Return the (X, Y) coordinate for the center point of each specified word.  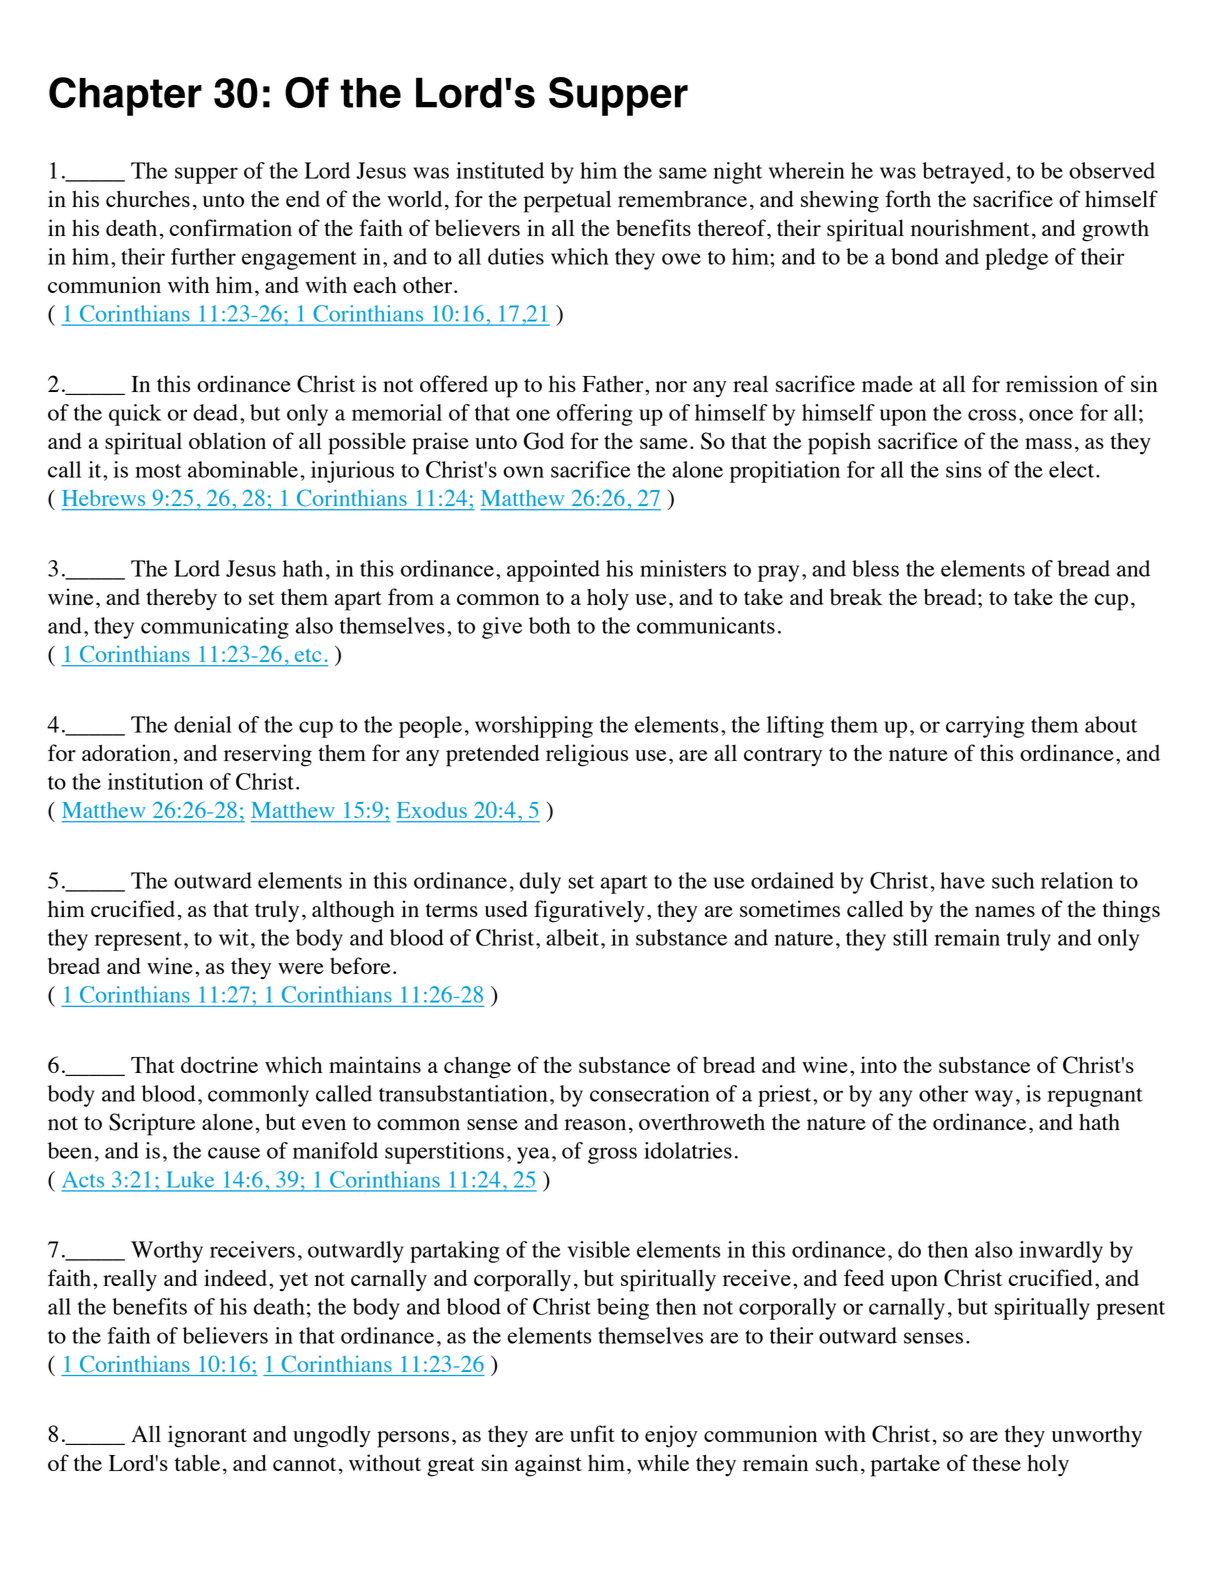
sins (964, 469)
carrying (985, 727)
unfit (592, 1433)
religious (587, 755)
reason (595, 1124)
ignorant (207, 1436)
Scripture (152, 1124)
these (996, 1463)
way (994, 1098)
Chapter (125, 96)
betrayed (963, 173)
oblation (227, 440)
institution (155, 781)
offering (595, 415)
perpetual (567, 201)
